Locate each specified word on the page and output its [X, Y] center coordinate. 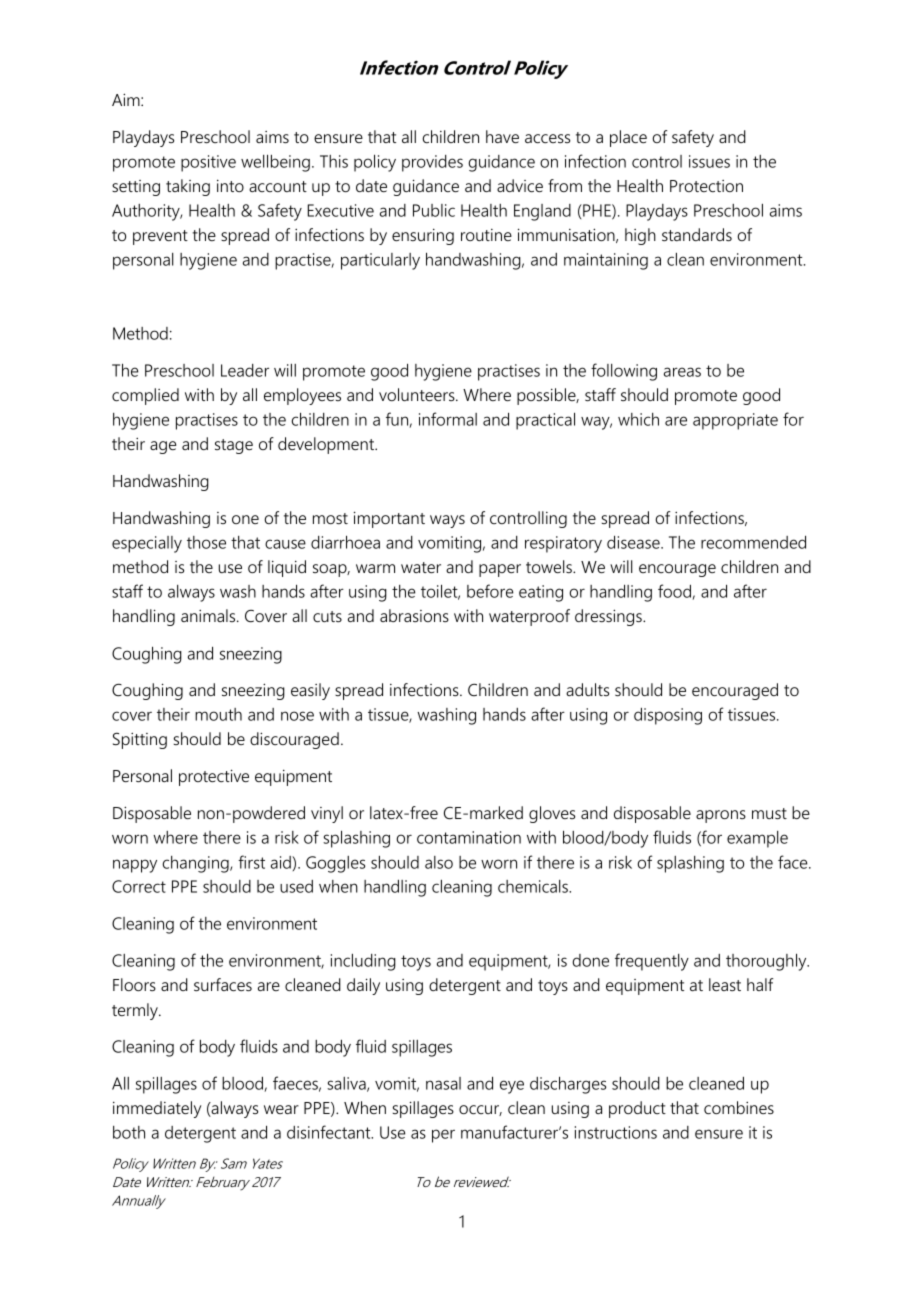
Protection [706, 186]
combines [739, 1108]
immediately [157, 1109]
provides [432, 163]
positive [208, 163]
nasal [443, 1083]
